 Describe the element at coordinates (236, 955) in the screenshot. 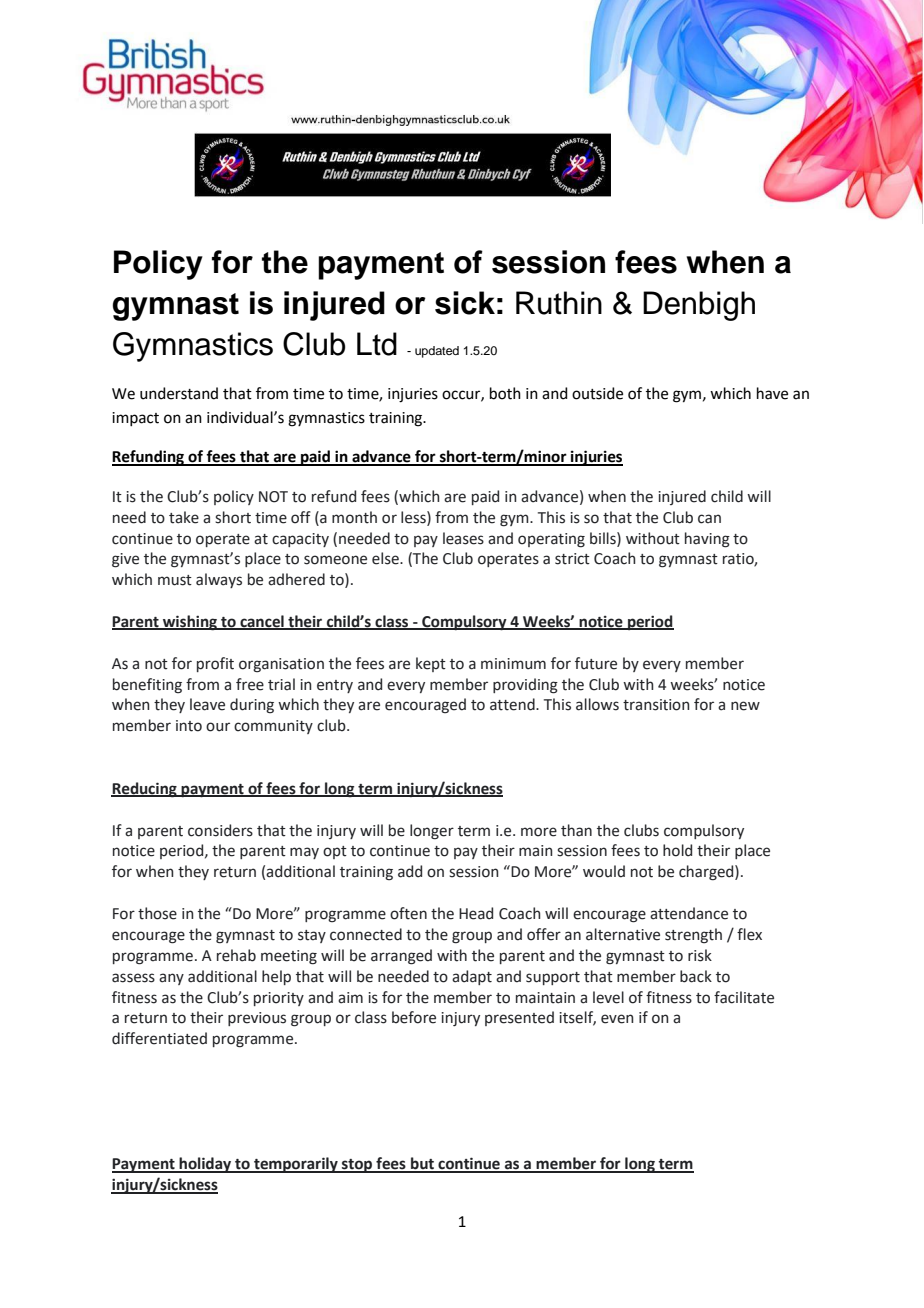

I see `rehab` at that location.
